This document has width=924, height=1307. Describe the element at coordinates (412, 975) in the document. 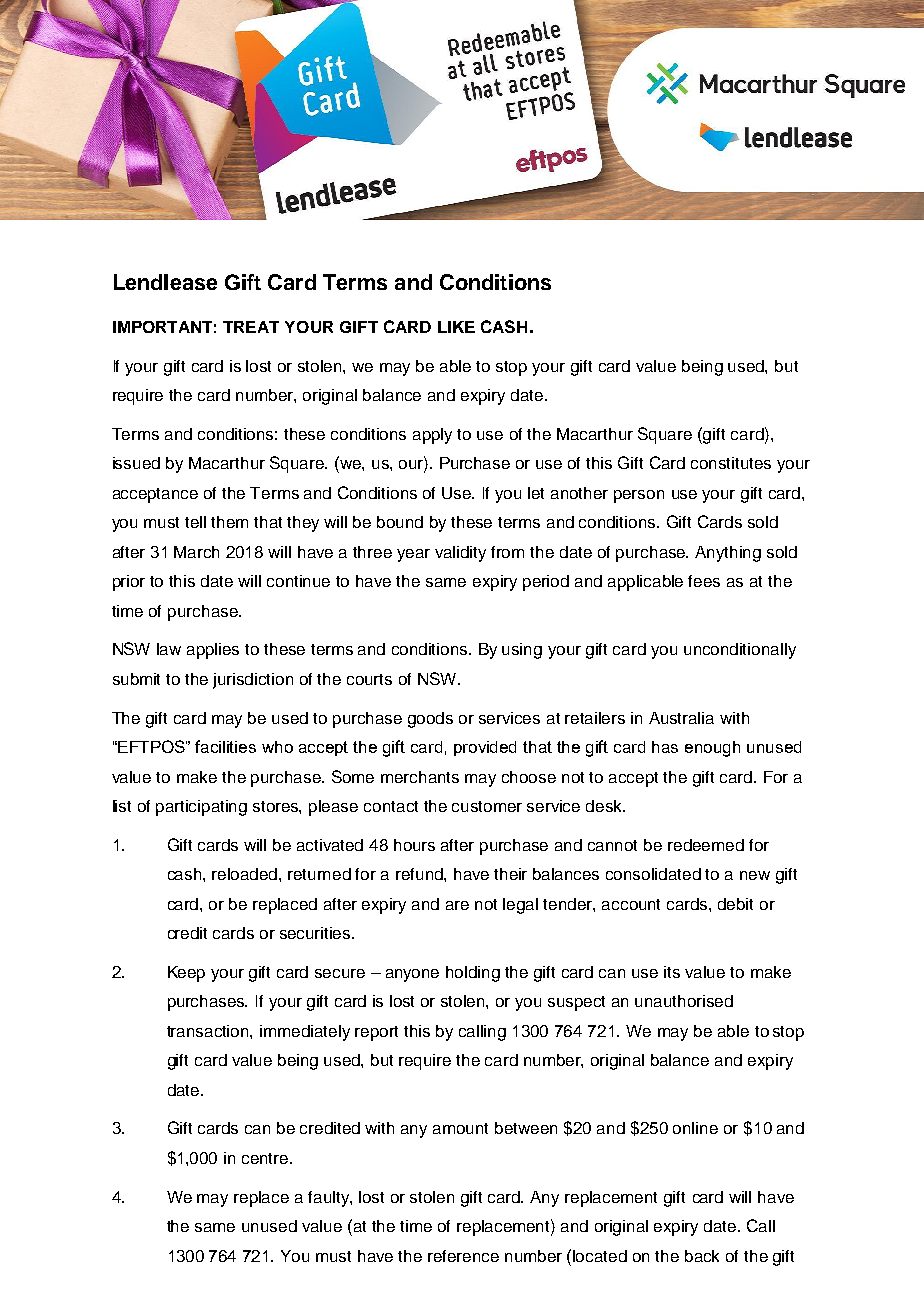

I see `anyone` at that location.
